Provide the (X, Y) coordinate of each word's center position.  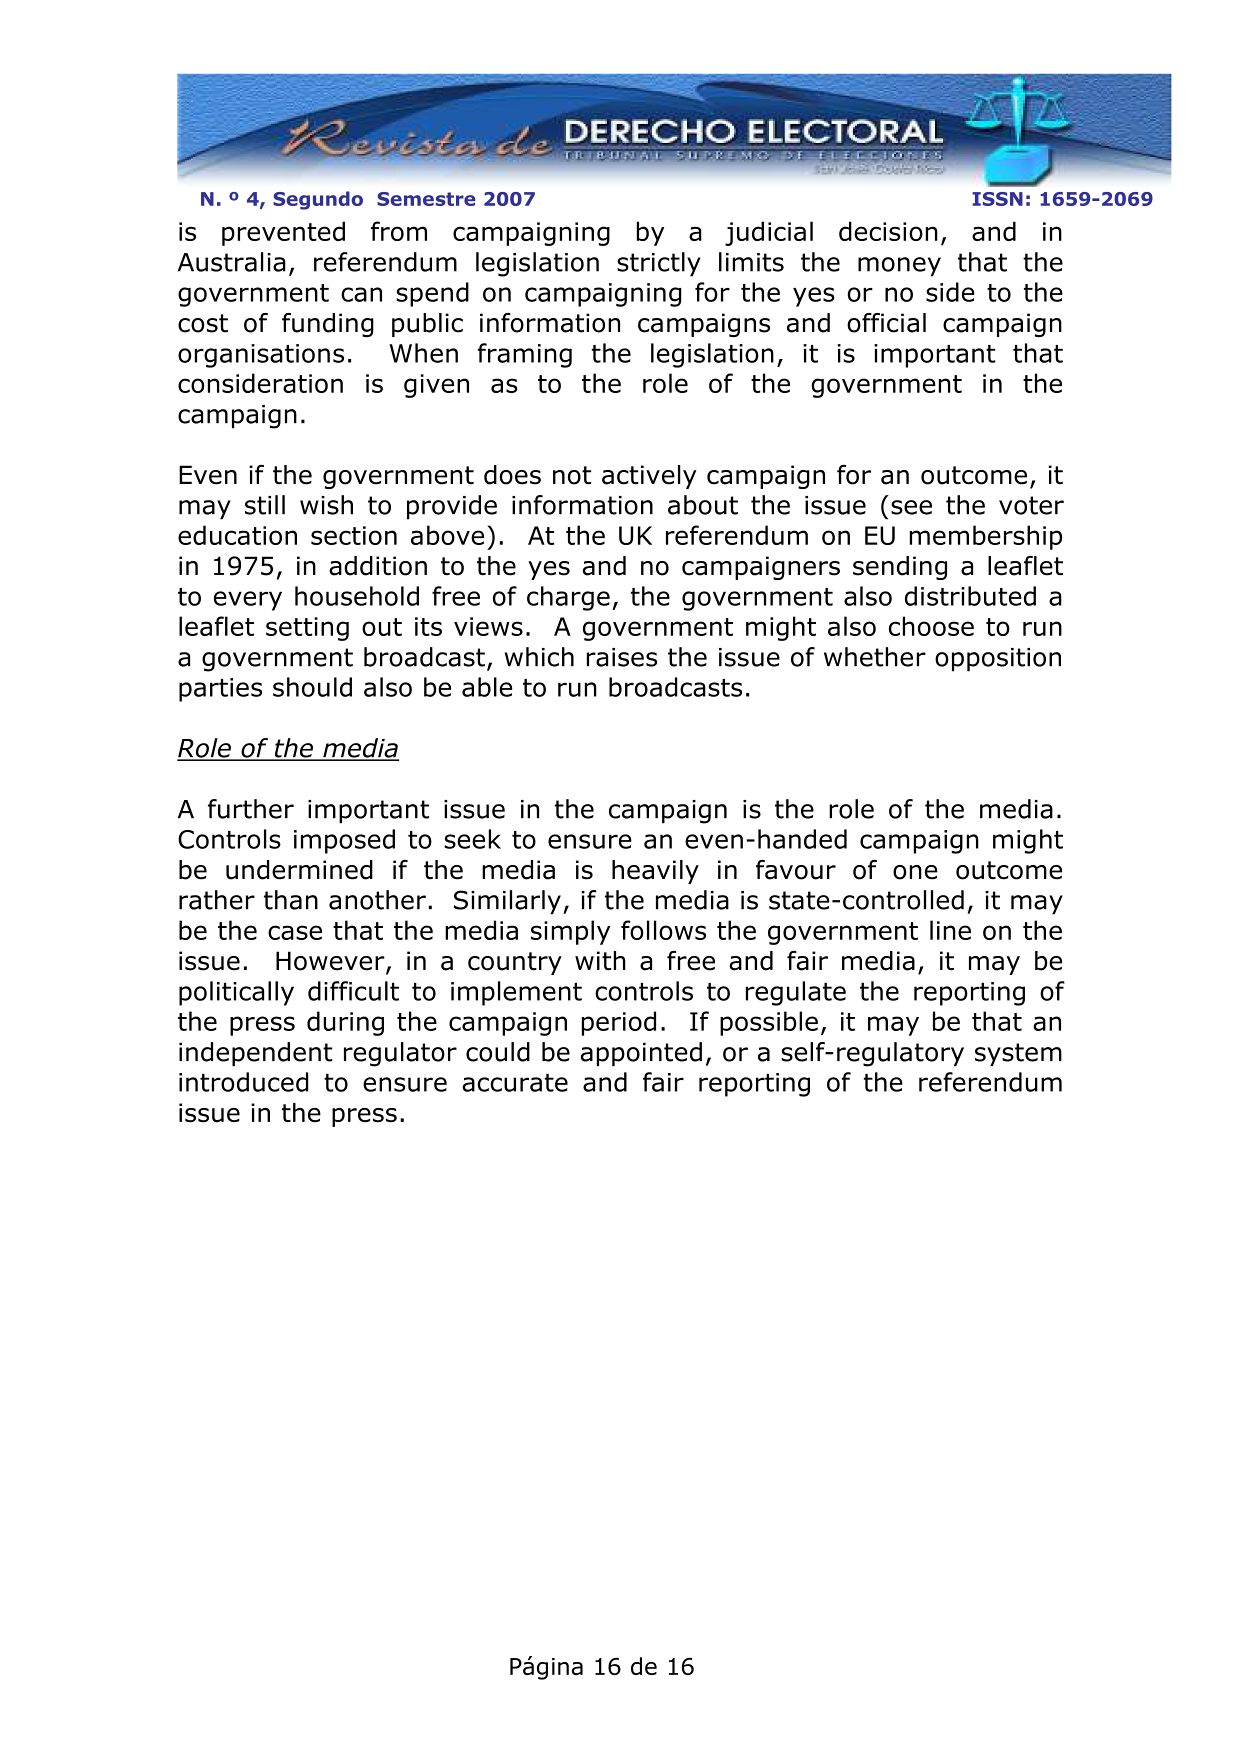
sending (900, 568)
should (312, 687)
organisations (261, 356)
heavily (655, 872)
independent (256, 1054)
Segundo (318, 200)
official (886, 323)
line (950, 930)
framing (525, 355)
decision (888, 231)
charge (568, 598)
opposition (998, 660)
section (354, 535)
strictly (659, 264)
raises (622, 657)
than (291, 900)
